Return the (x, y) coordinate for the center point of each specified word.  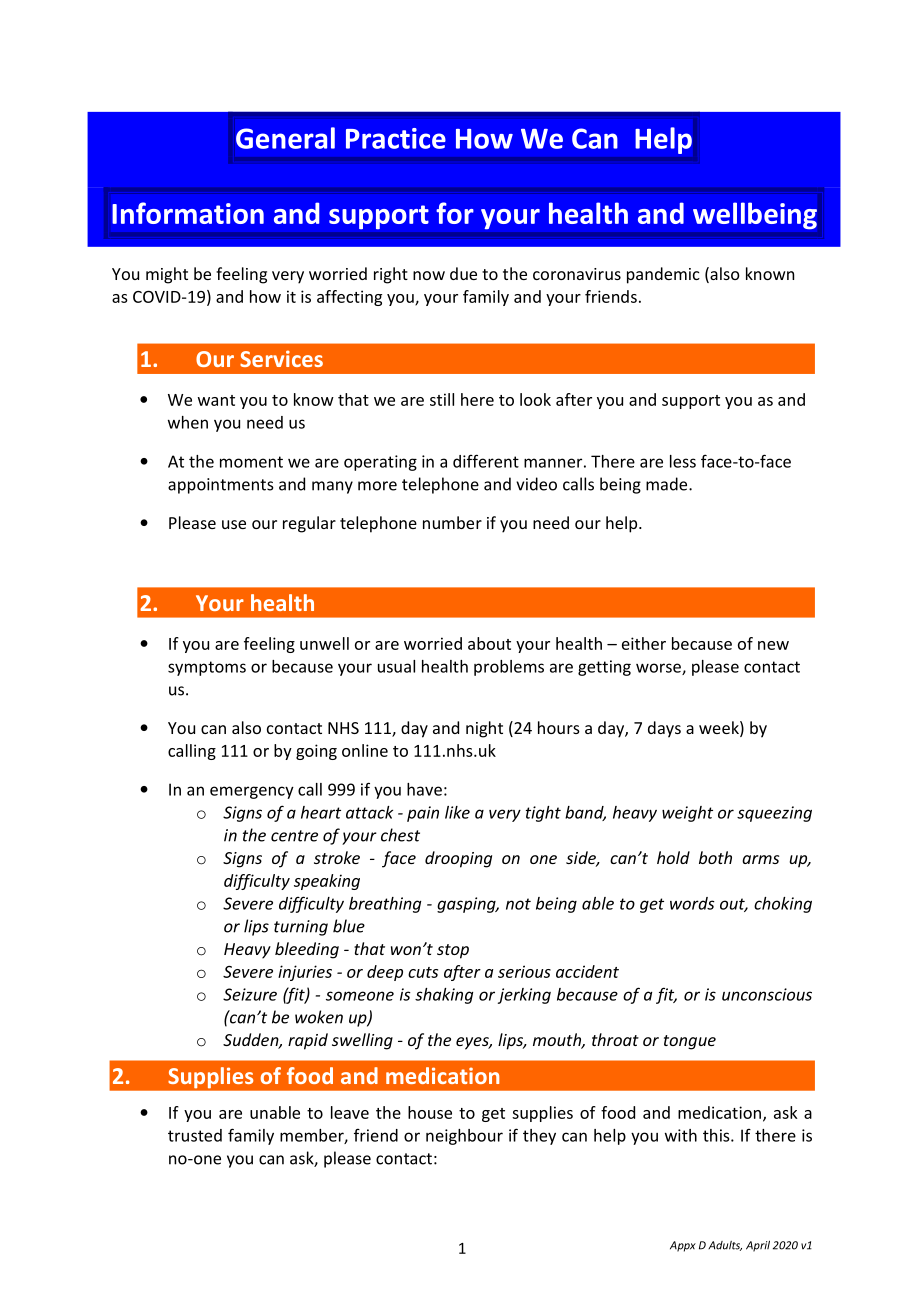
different (486, 461)
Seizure (250, 994)
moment (251, 462)
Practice (396, 138)
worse (659, 669)
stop (453, 951)
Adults (725, 1246)
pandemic (663, 275)
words (692, 903)
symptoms (207, 668)
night (484, 729)
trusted (195, 1135)
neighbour (464, 1137)
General (285, 138)
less (683, 461)
